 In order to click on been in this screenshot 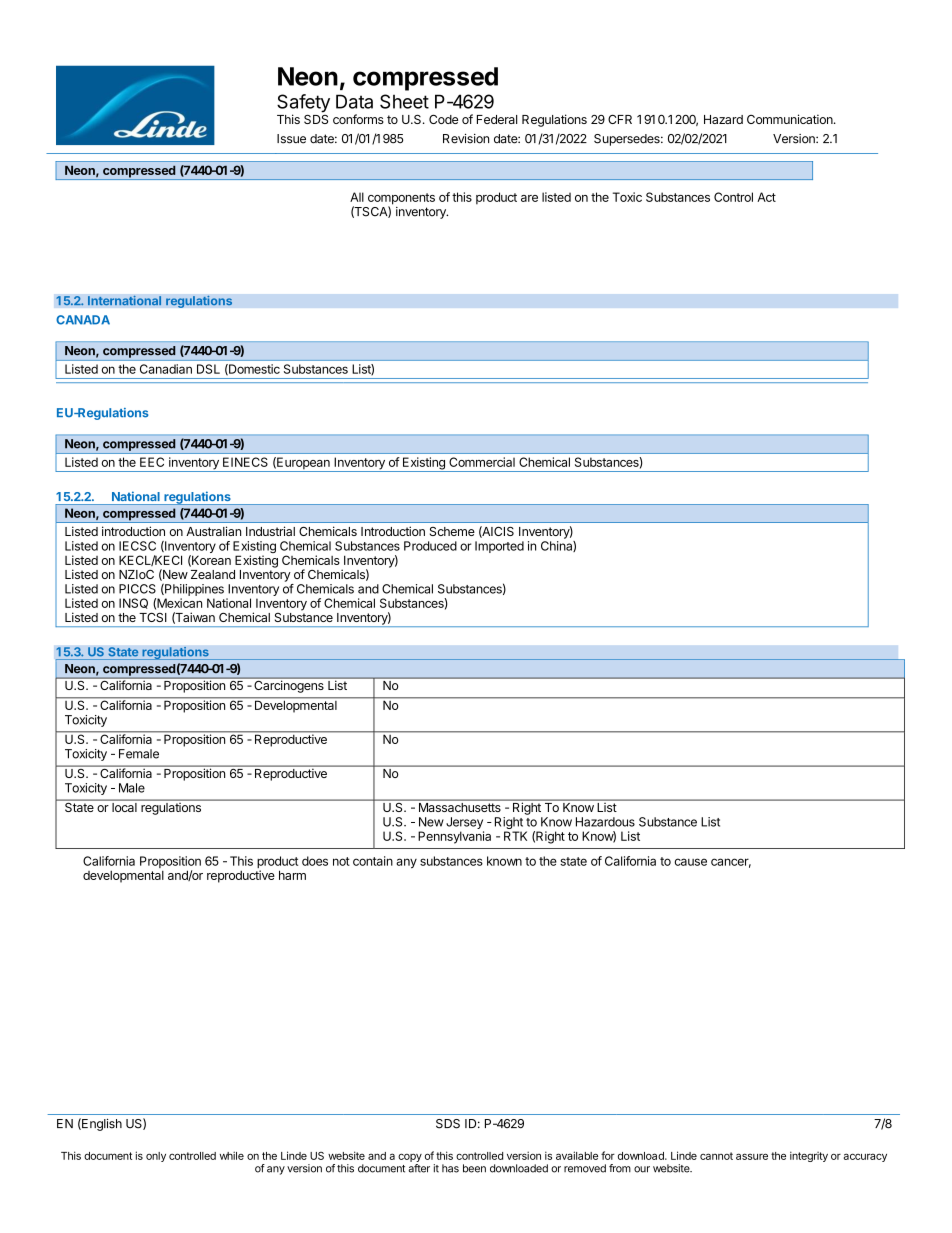, I will do `click(474, 1168)`.
